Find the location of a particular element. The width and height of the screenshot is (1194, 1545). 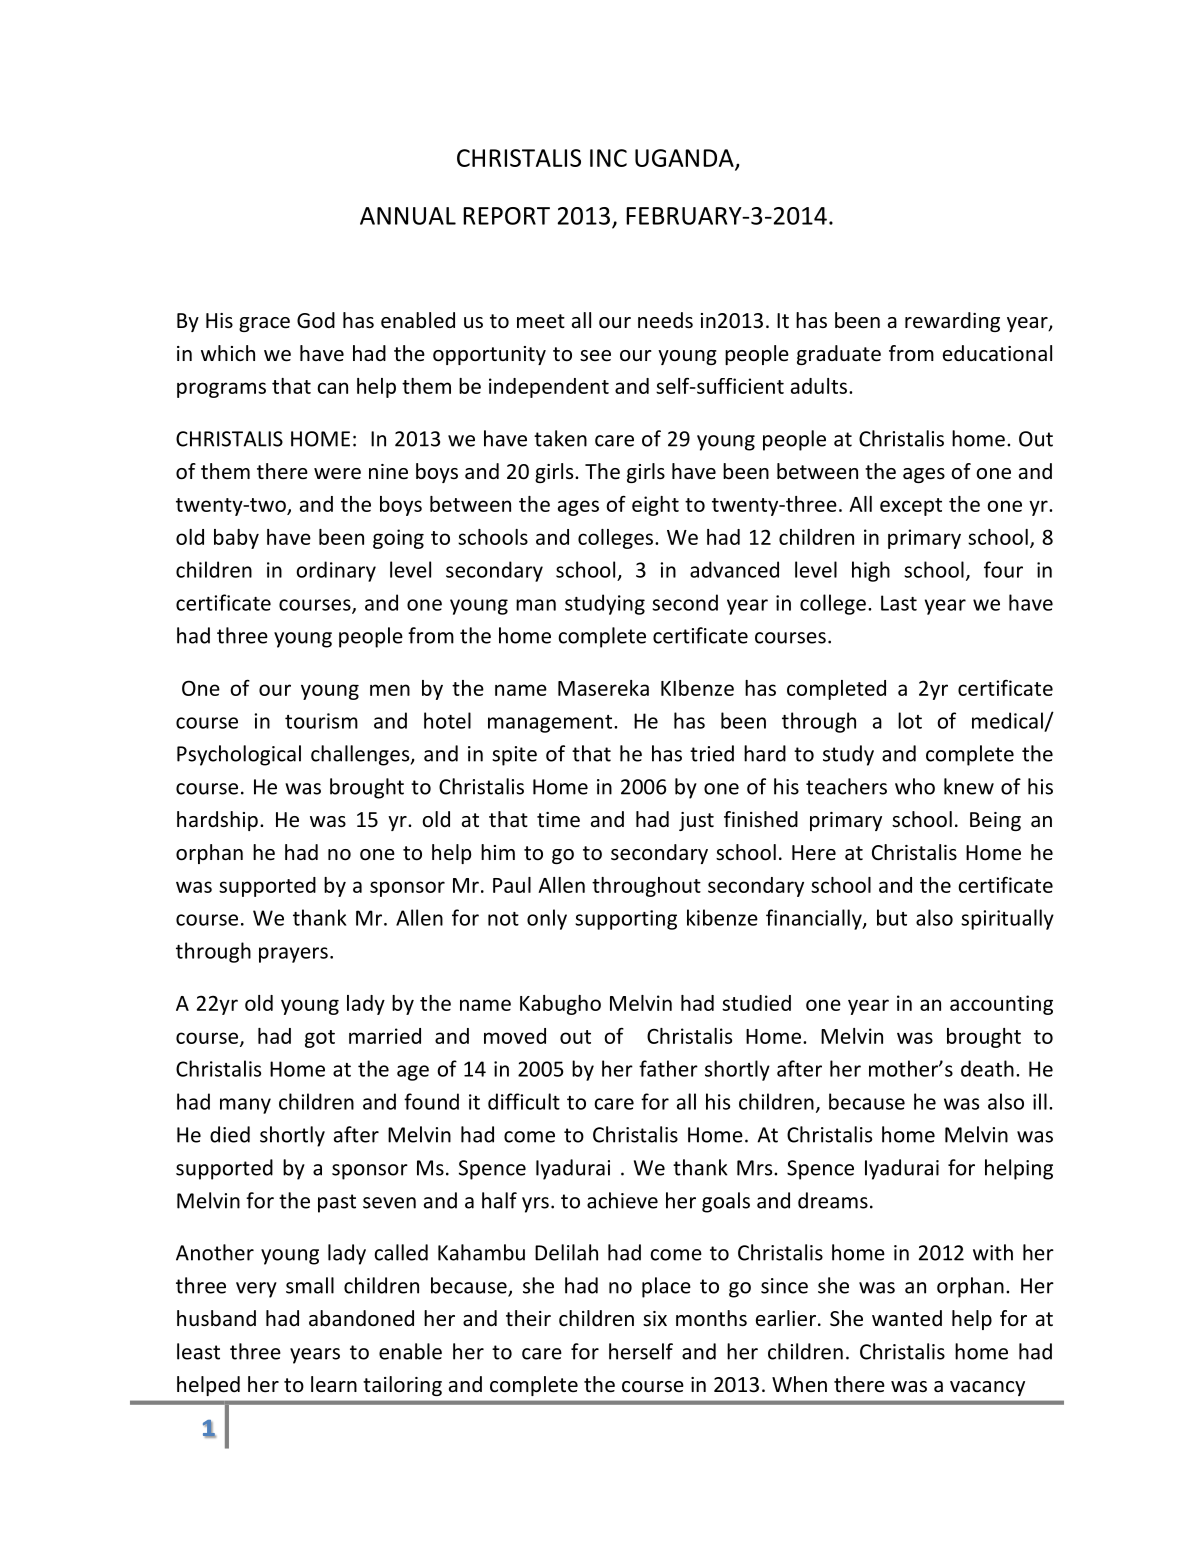

ANNUAL is located at coordinates (408, 216).
